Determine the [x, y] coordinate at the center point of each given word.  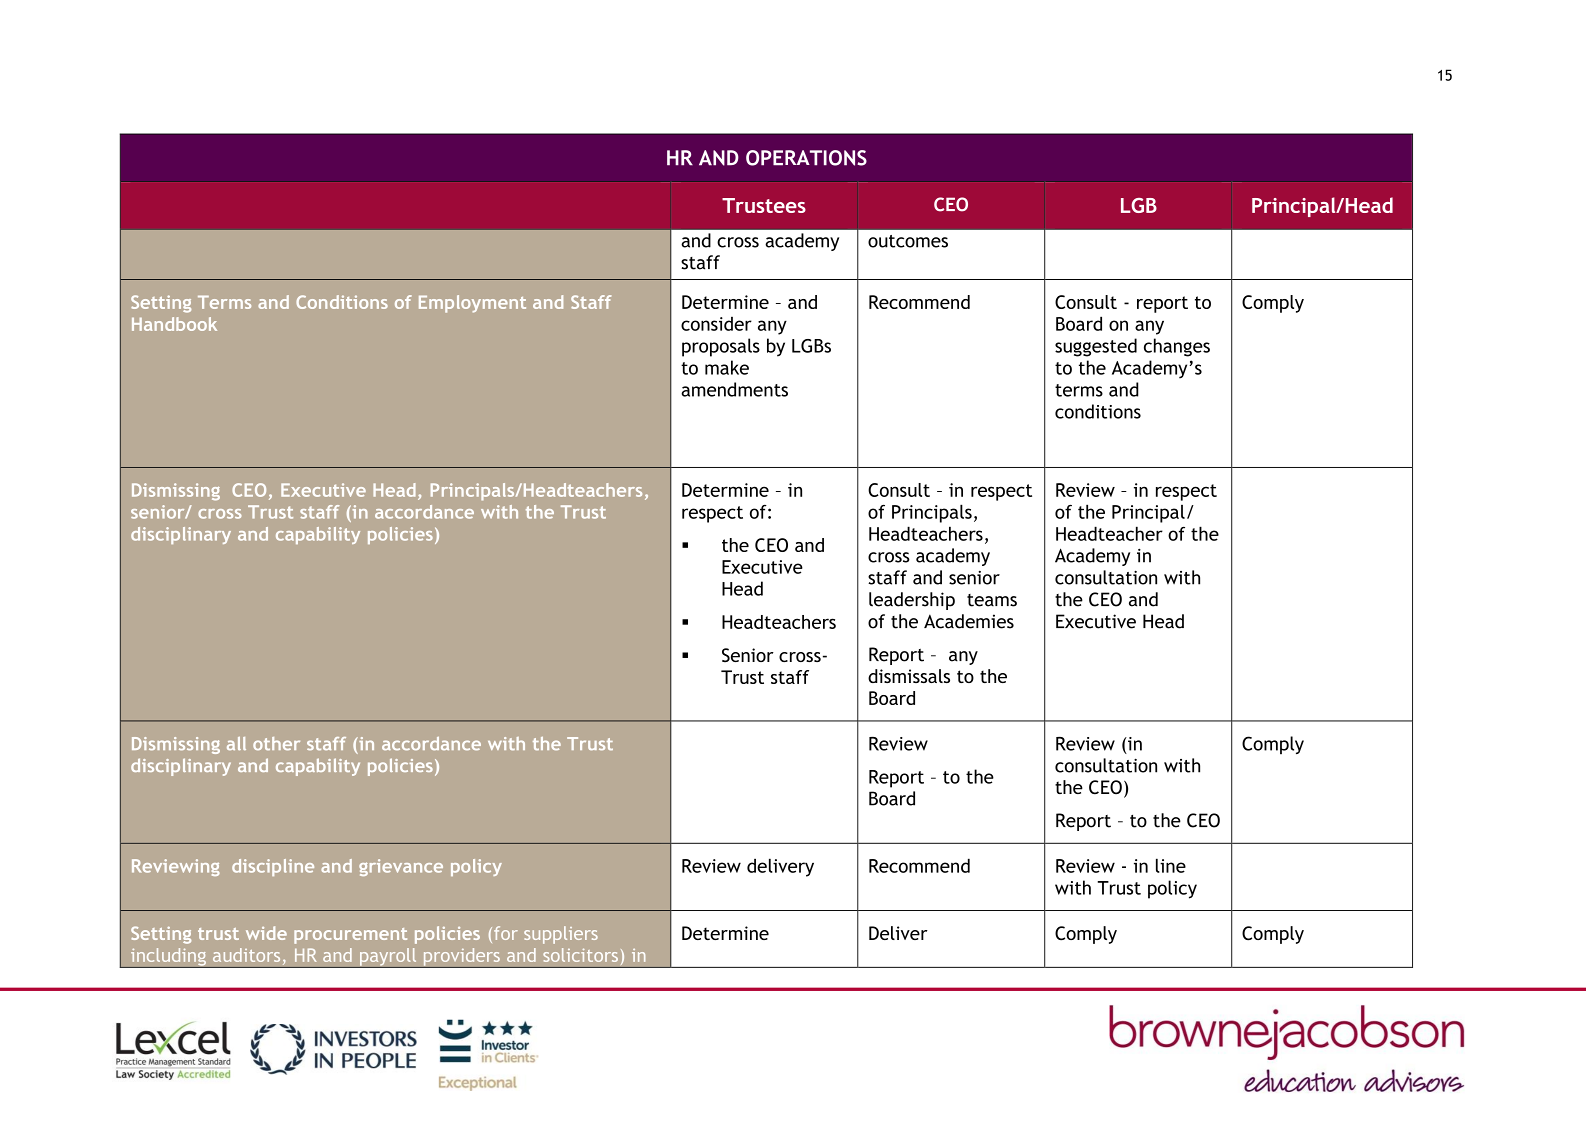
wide [266, 933]
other [276, 743]
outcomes [908, 241]
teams [992, 600]
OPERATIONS [806, 158]
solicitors [580, 955]
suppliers [561, 935]
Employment [472, 304]
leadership [912, 601]
